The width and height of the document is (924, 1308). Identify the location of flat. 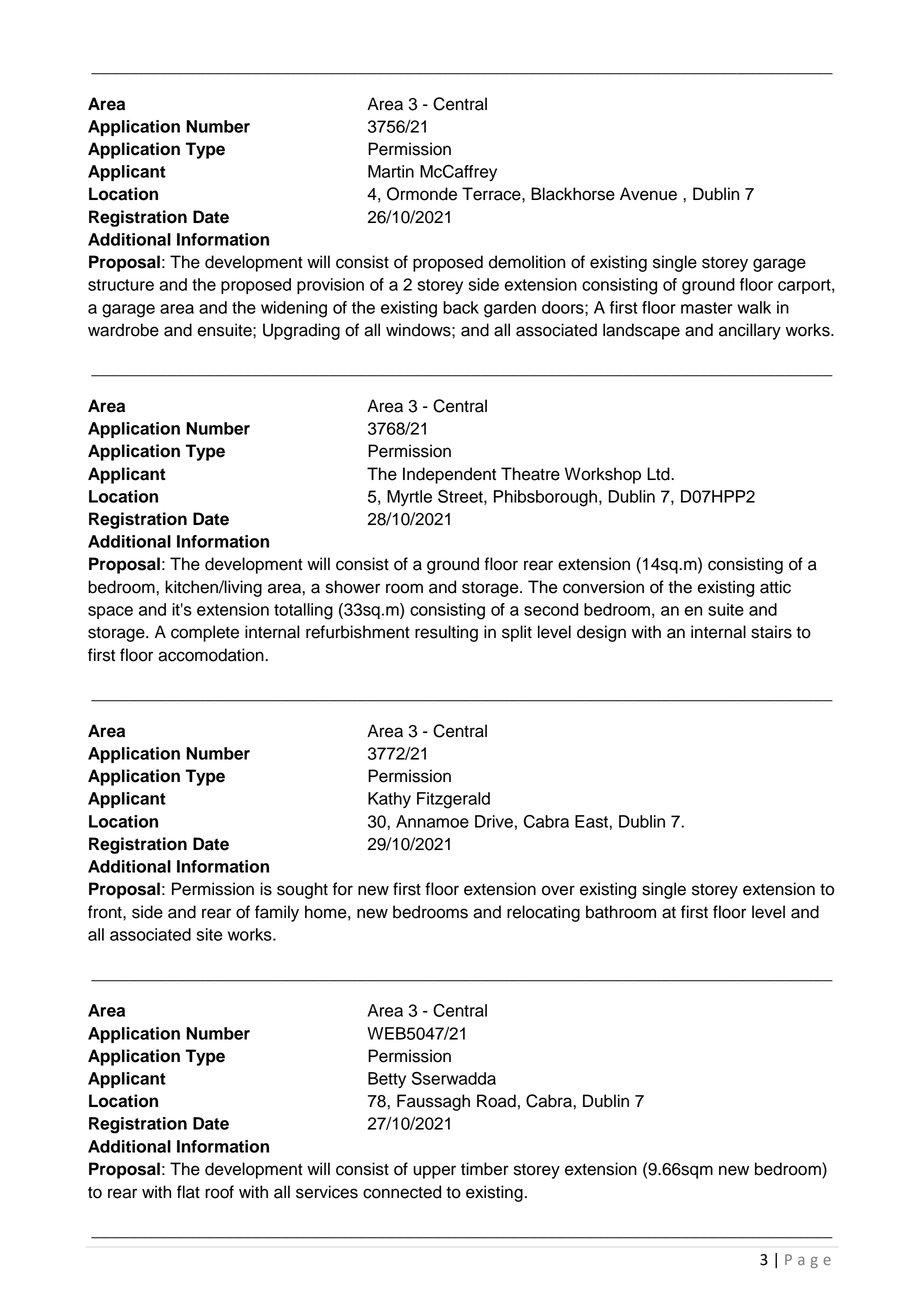
(188, 1192).
